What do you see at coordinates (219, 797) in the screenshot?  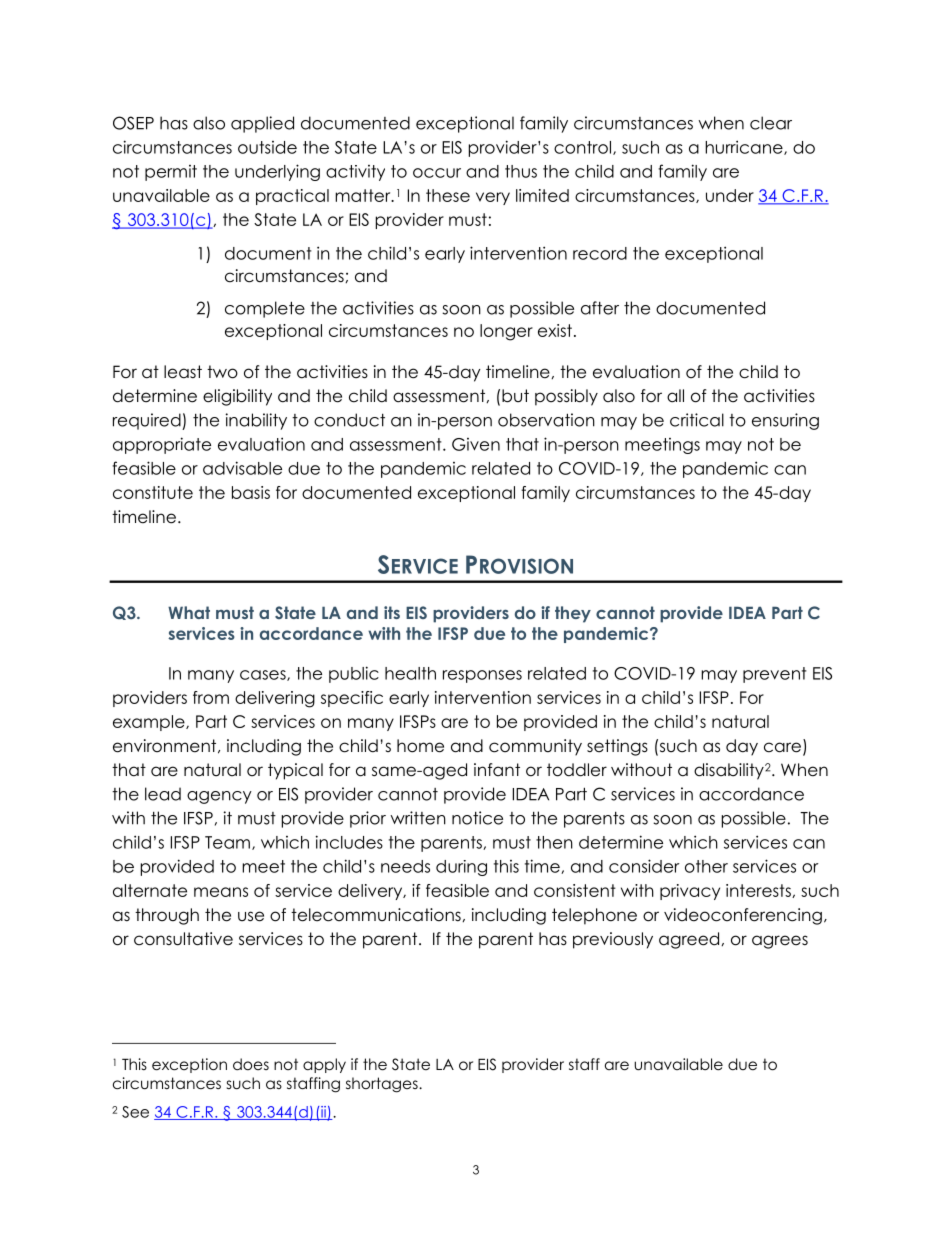 I see `agency` at bounding box center [219, 797].
